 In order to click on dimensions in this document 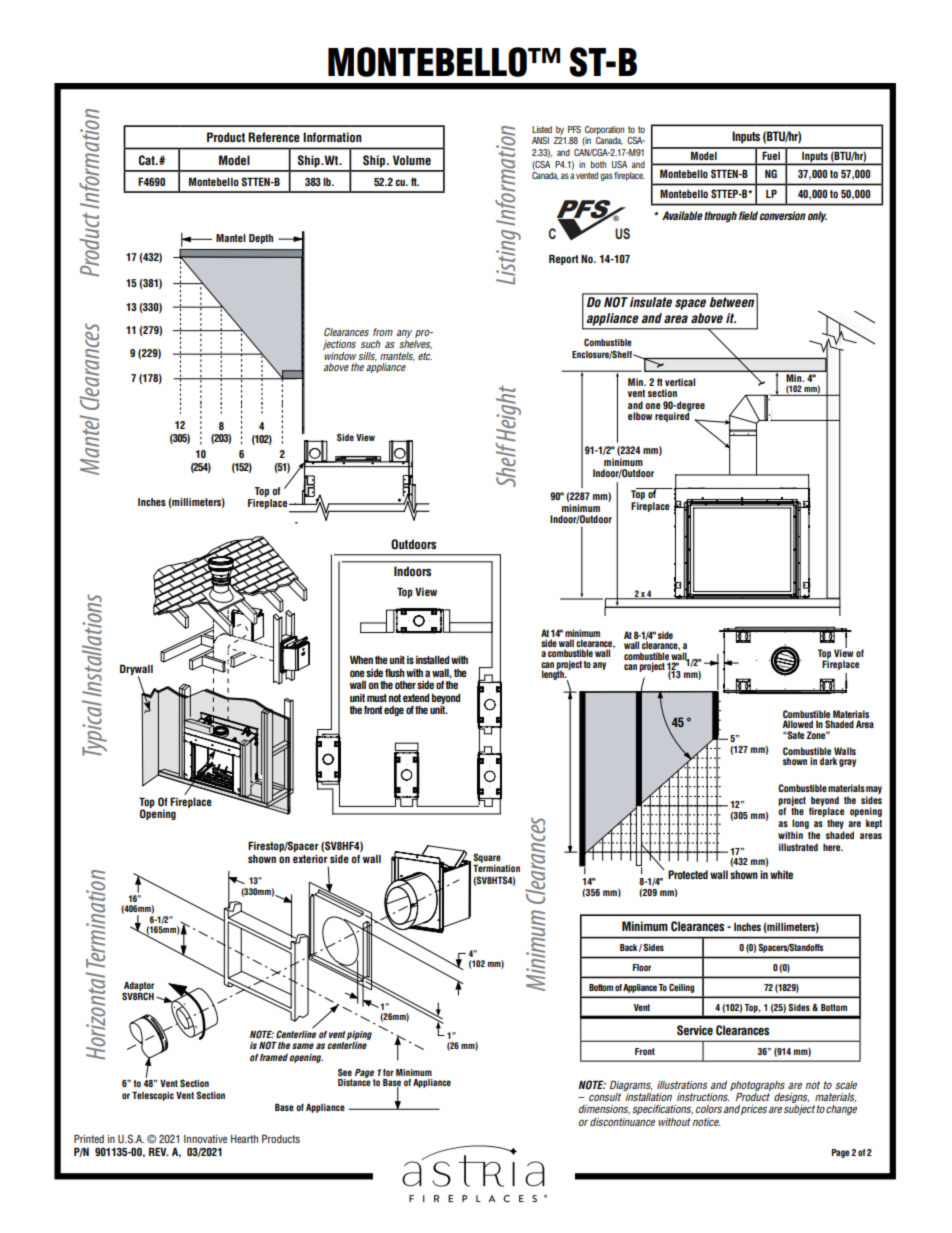, I will do `click(604, 1110)`.
